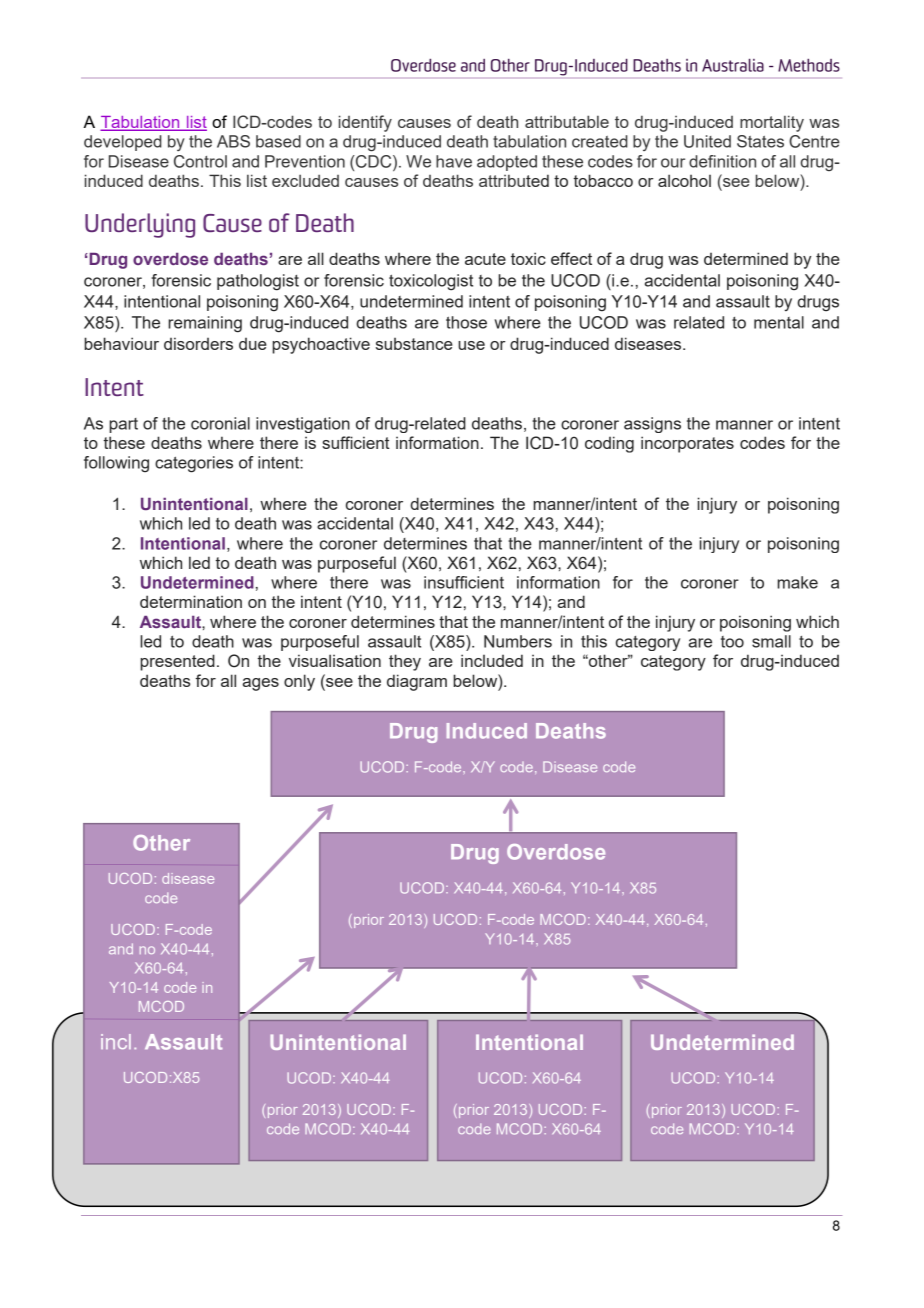 The height and width of the page is (1308, 924). What do you see at coordinates (177, 662) in the page?
I see `presented` at bounding box center [177, 662].
